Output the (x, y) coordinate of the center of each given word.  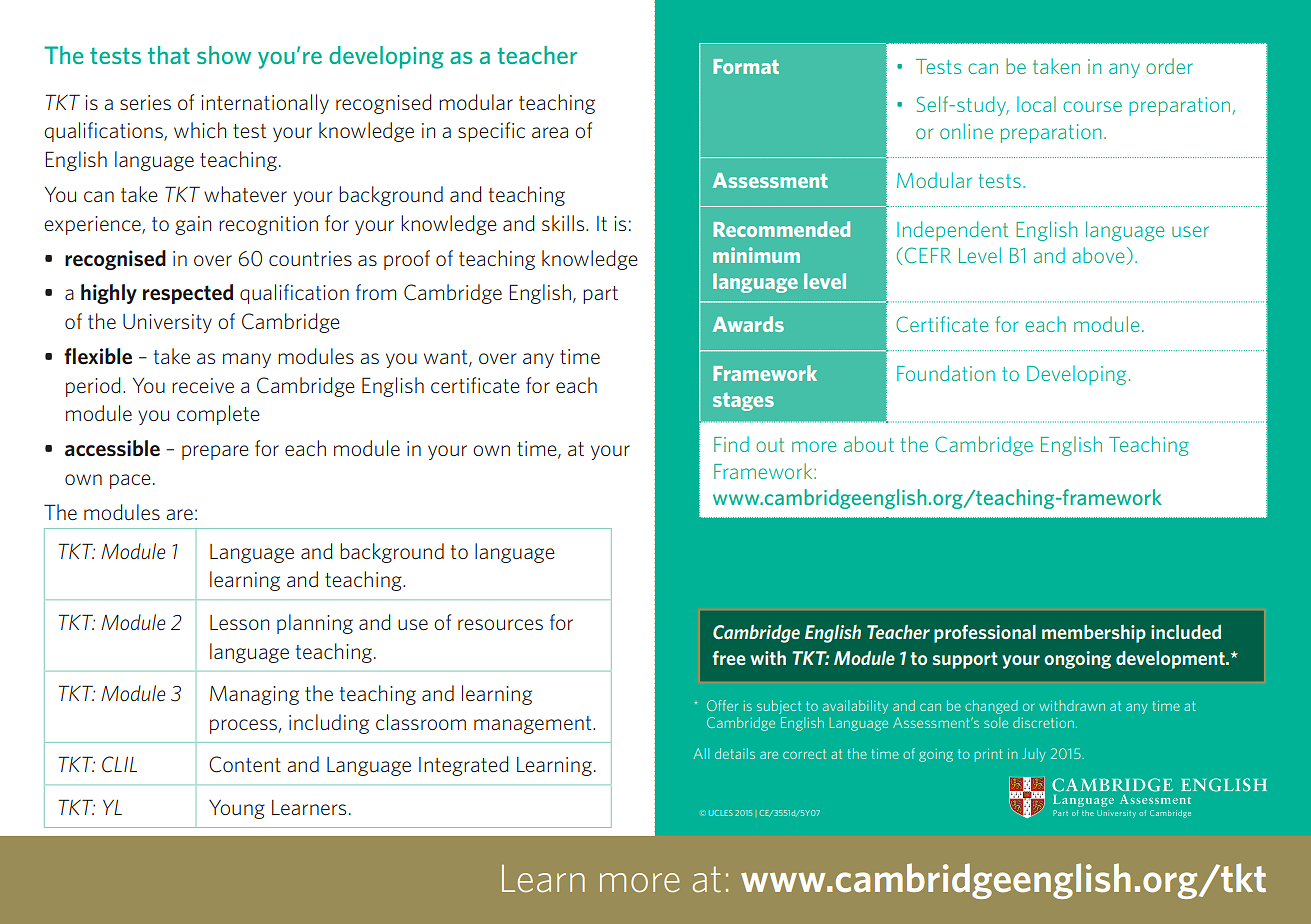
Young (237, 809)
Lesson (239, 622)
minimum (756, 255)
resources (500, 624)
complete (218, 415)
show (224, 55)
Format (746, 66)
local (1036, 104)
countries (310, 258)
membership (1094, 634)
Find (731, 444)
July (1034, 755)
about (869, 444)
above (1098, 255)
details (735, 753)
